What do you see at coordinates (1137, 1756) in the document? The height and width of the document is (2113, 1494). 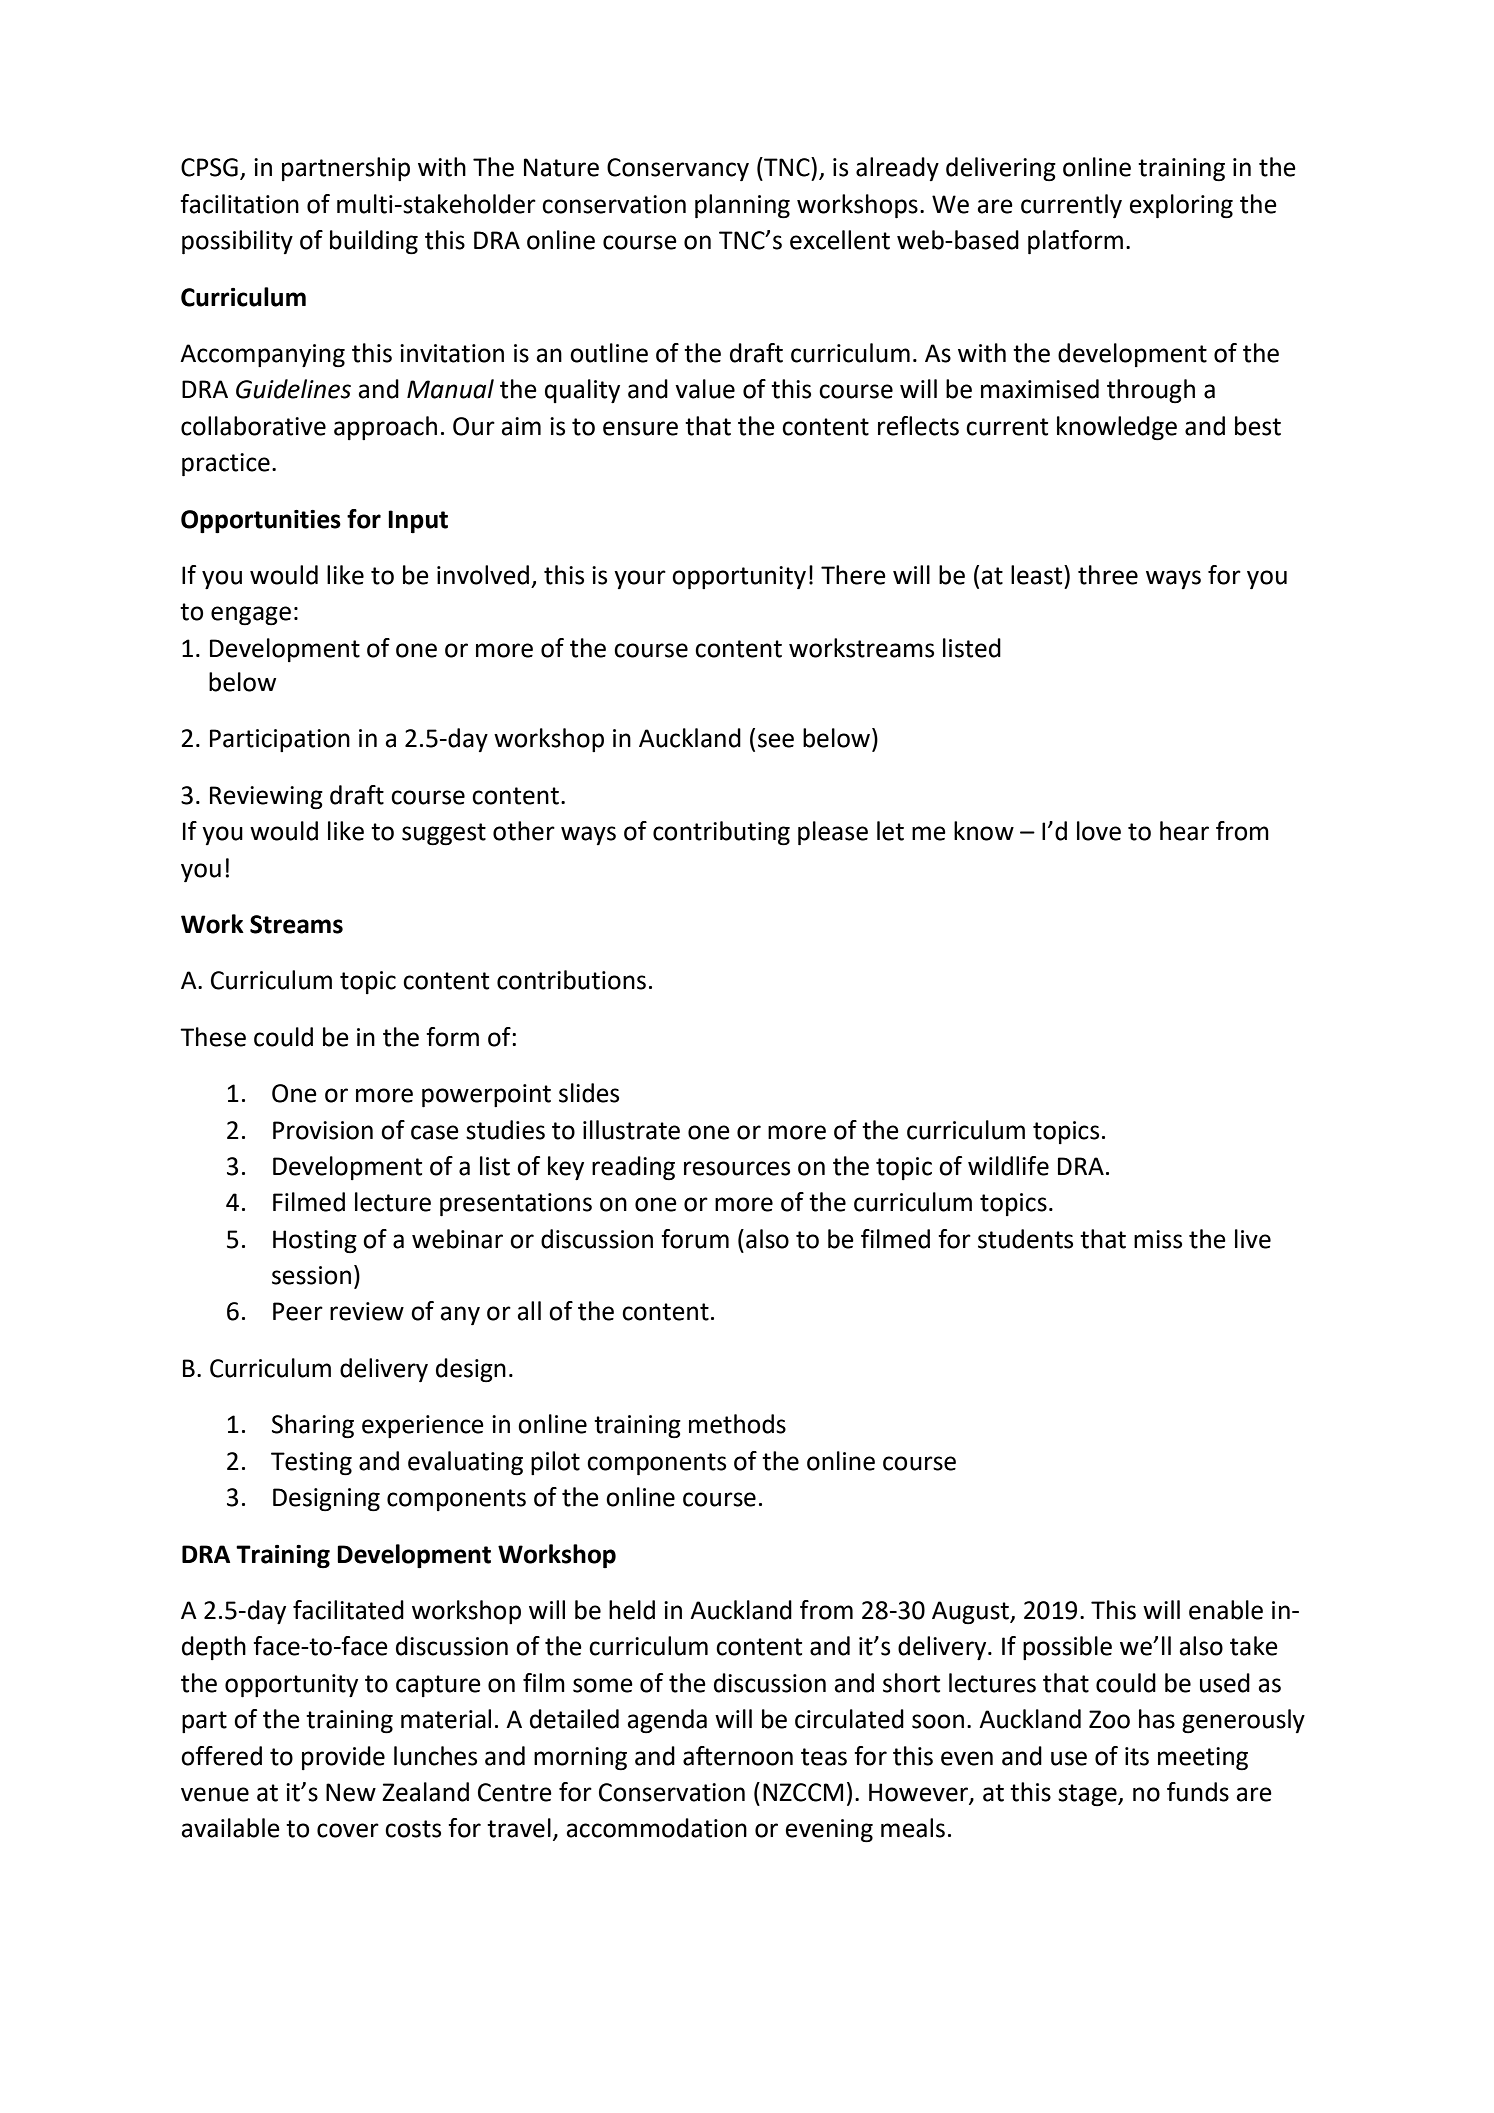 I see `its` at bounding box center [1137, 1756].
